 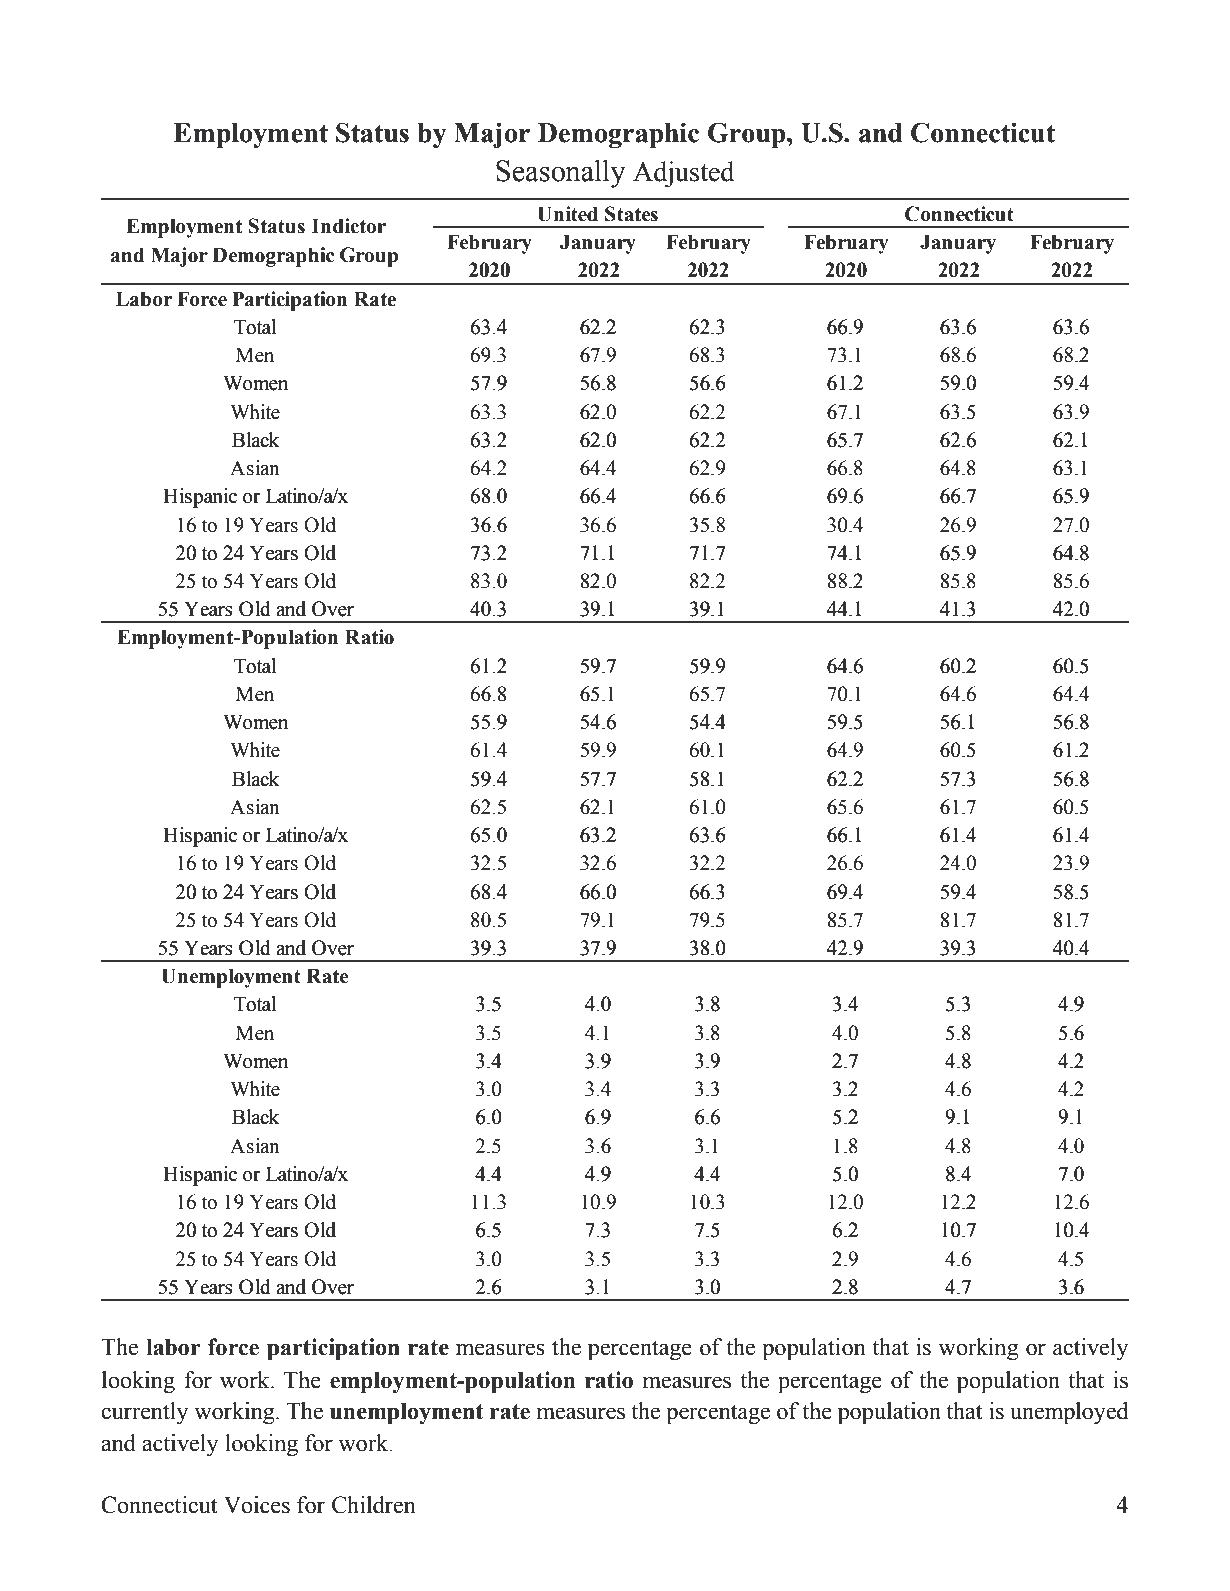 What do you see at coordinates (568, 214) in the document?
I see `United` at bounding box center [568, 214].
